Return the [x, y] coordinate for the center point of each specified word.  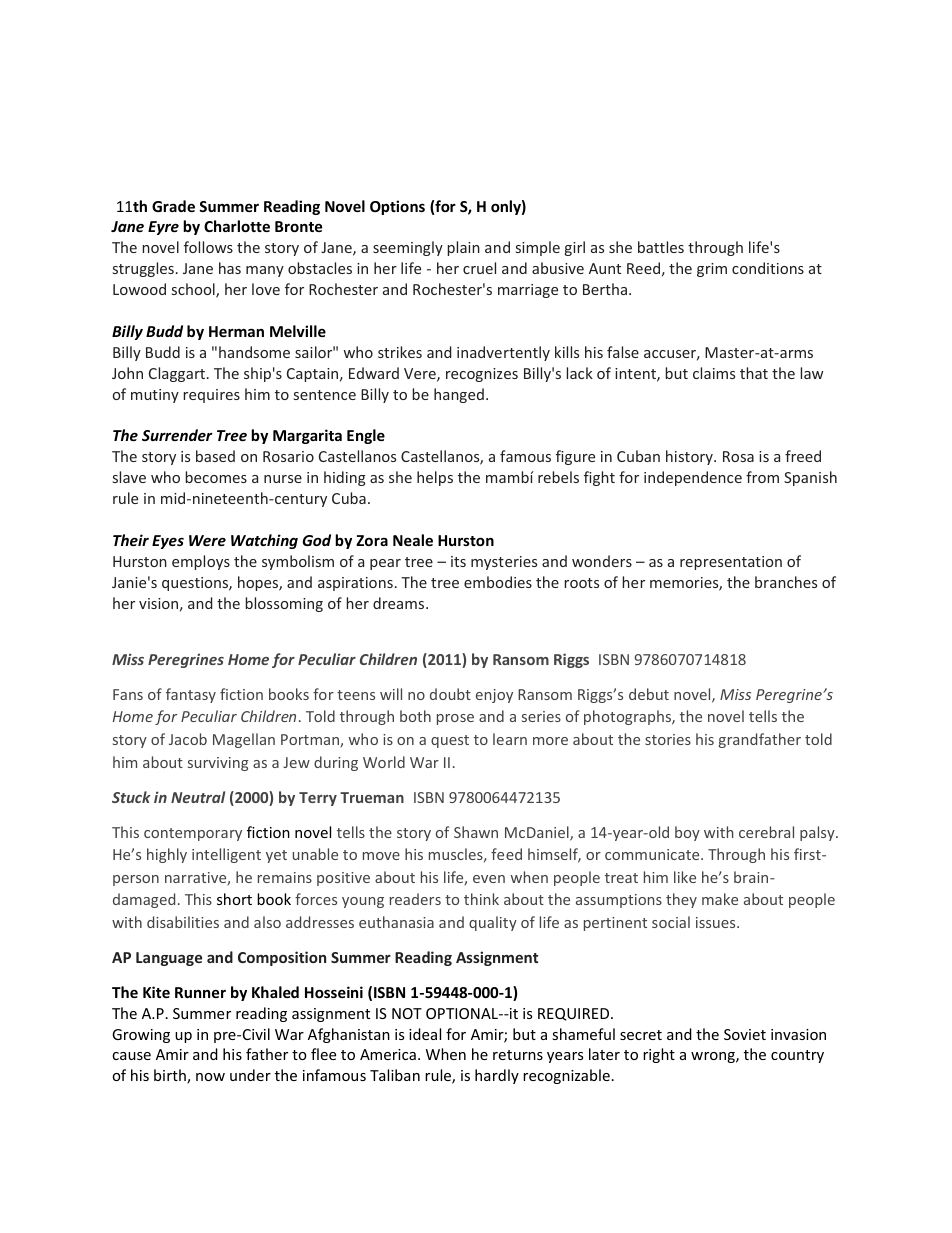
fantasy [191, 695]
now [210, 1077]
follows [208, 247]
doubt [450, 694]
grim [712, 270]
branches [786, 582]
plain [463, 248]
